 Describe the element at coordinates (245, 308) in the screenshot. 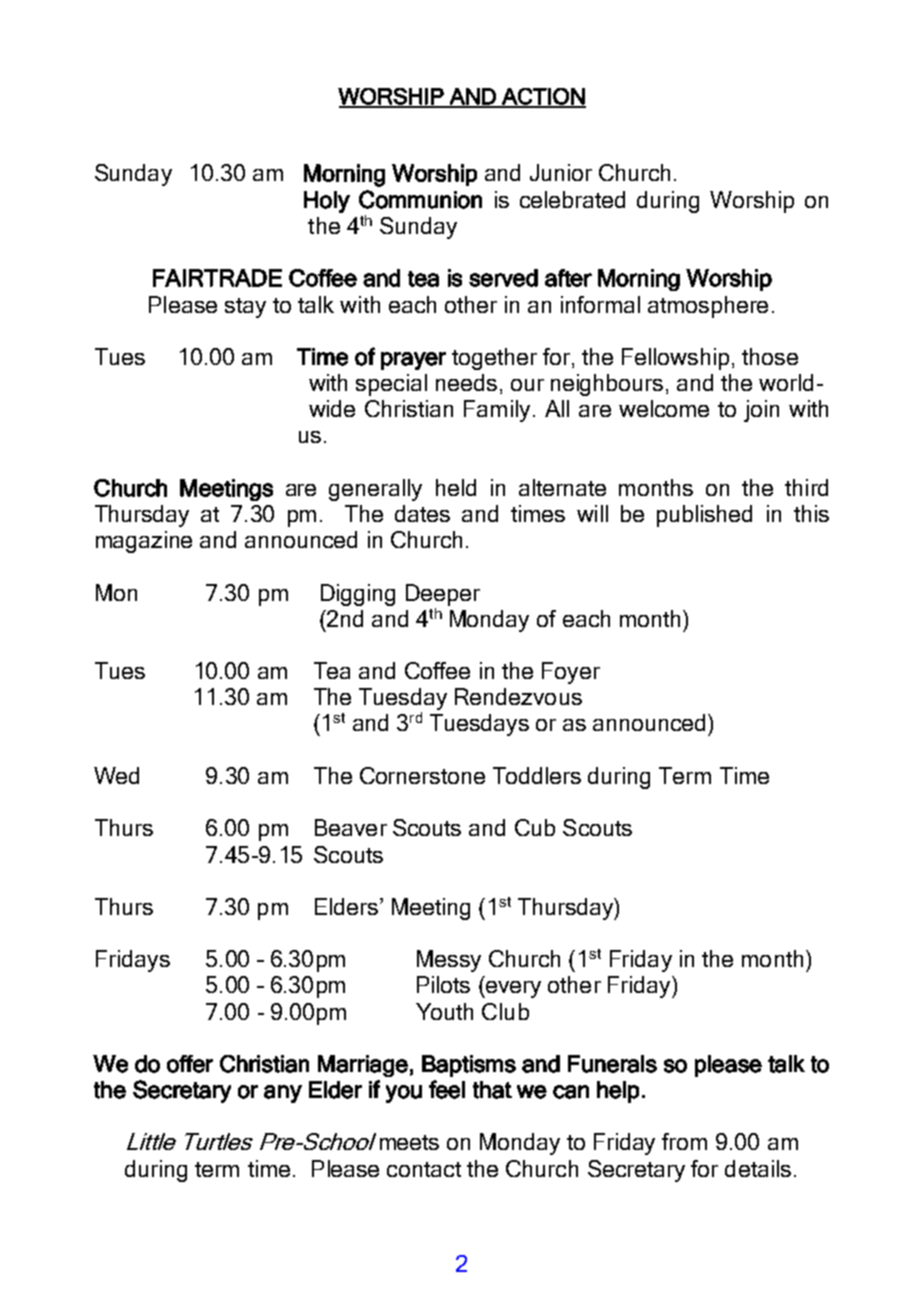

I see `stay` at that location.
